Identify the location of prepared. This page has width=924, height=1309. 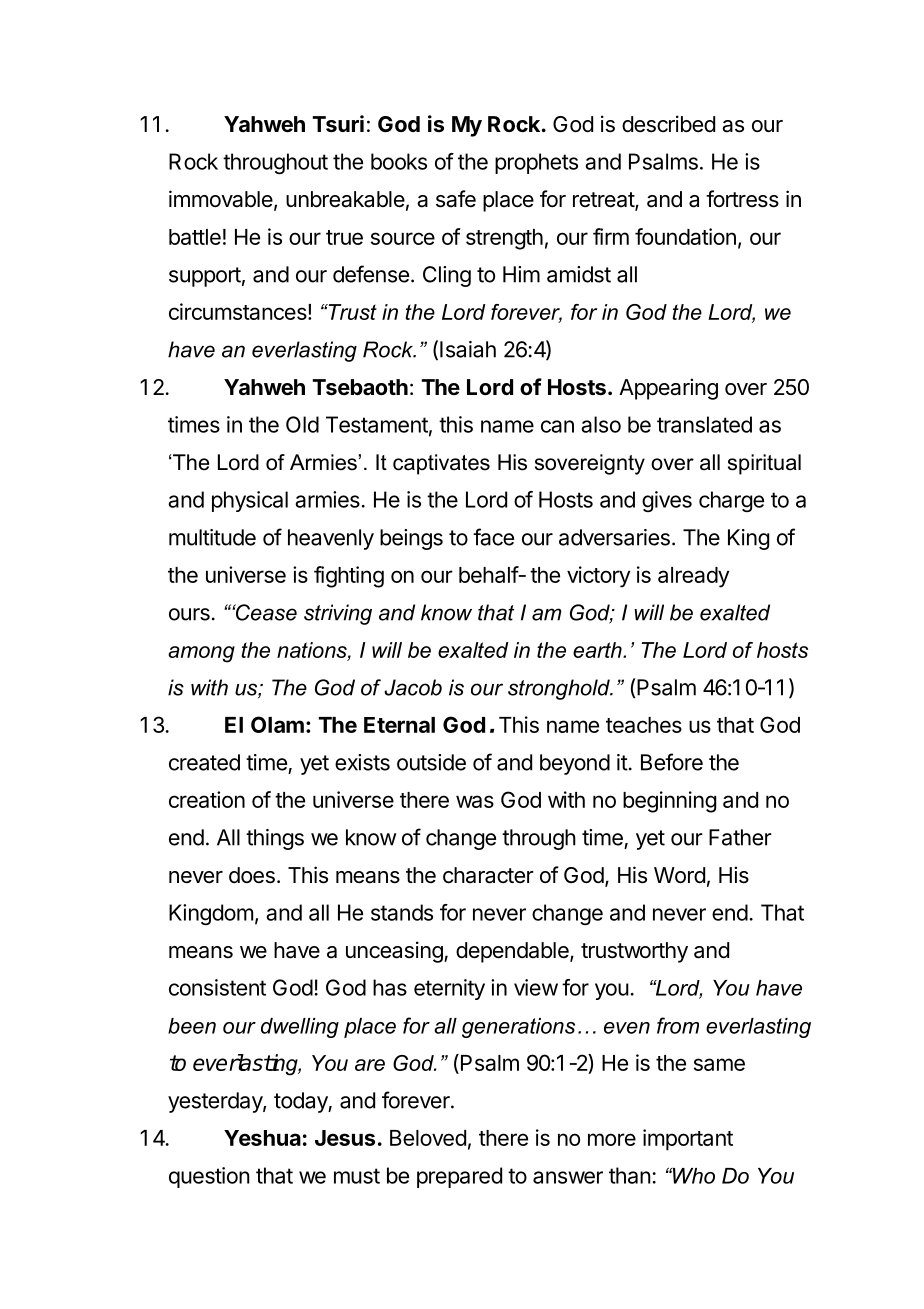
(459, 1177).
